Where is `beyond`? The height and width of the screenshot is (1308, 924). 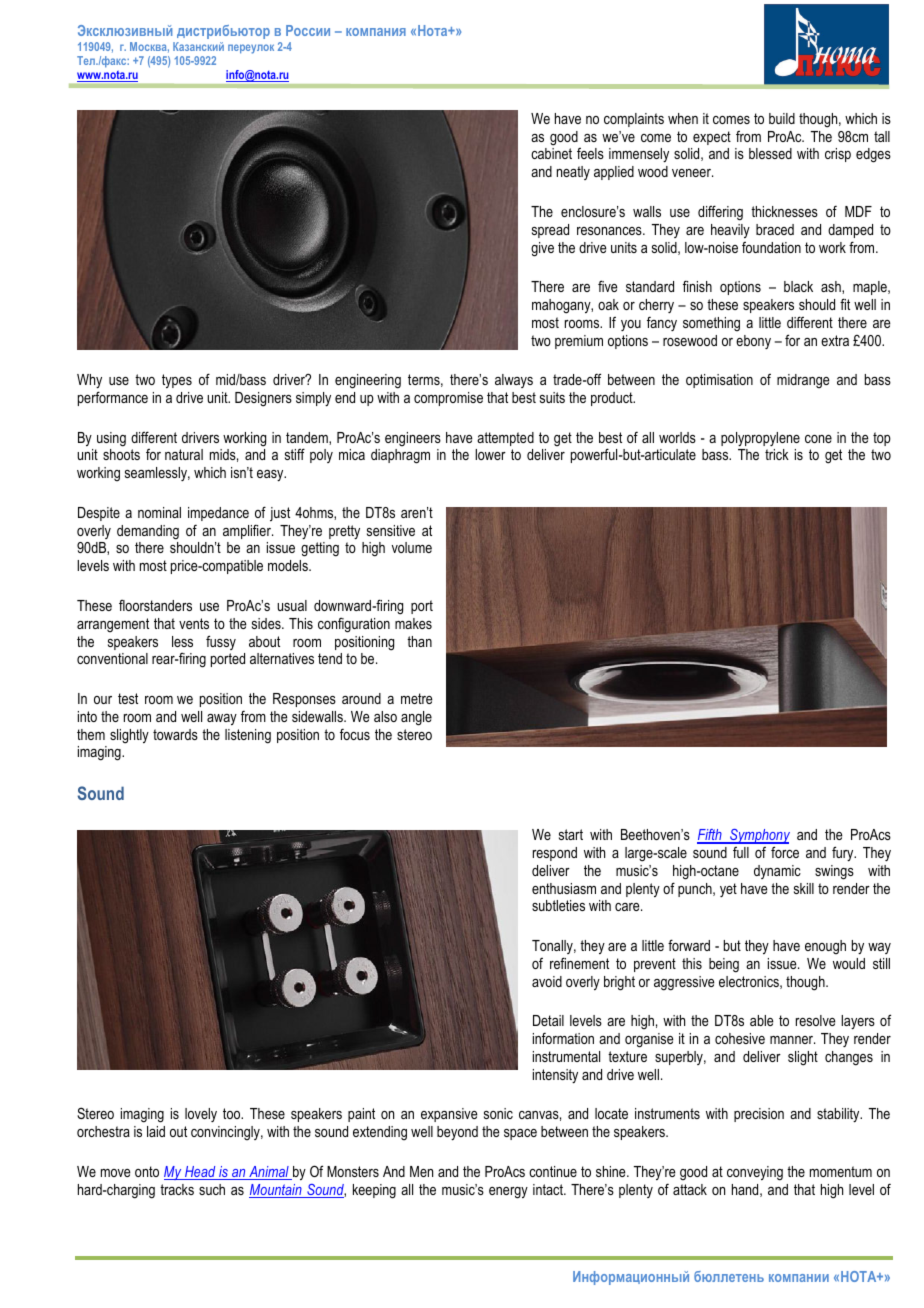 beyond is located at coordinates (457, 1133).
